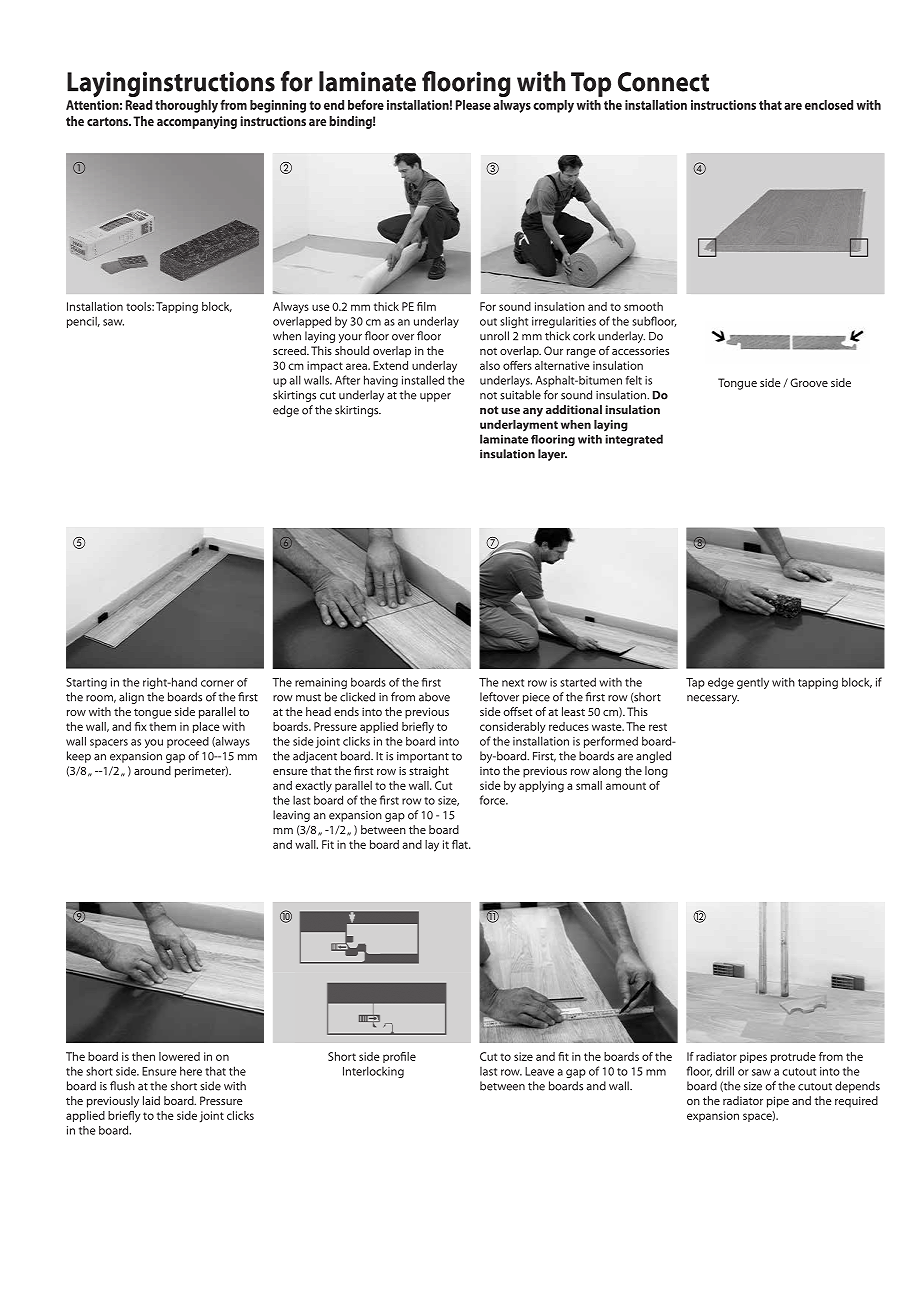 This screenshot has width=924, height=1308. I want to click on enclosed, so click(829, 105).
